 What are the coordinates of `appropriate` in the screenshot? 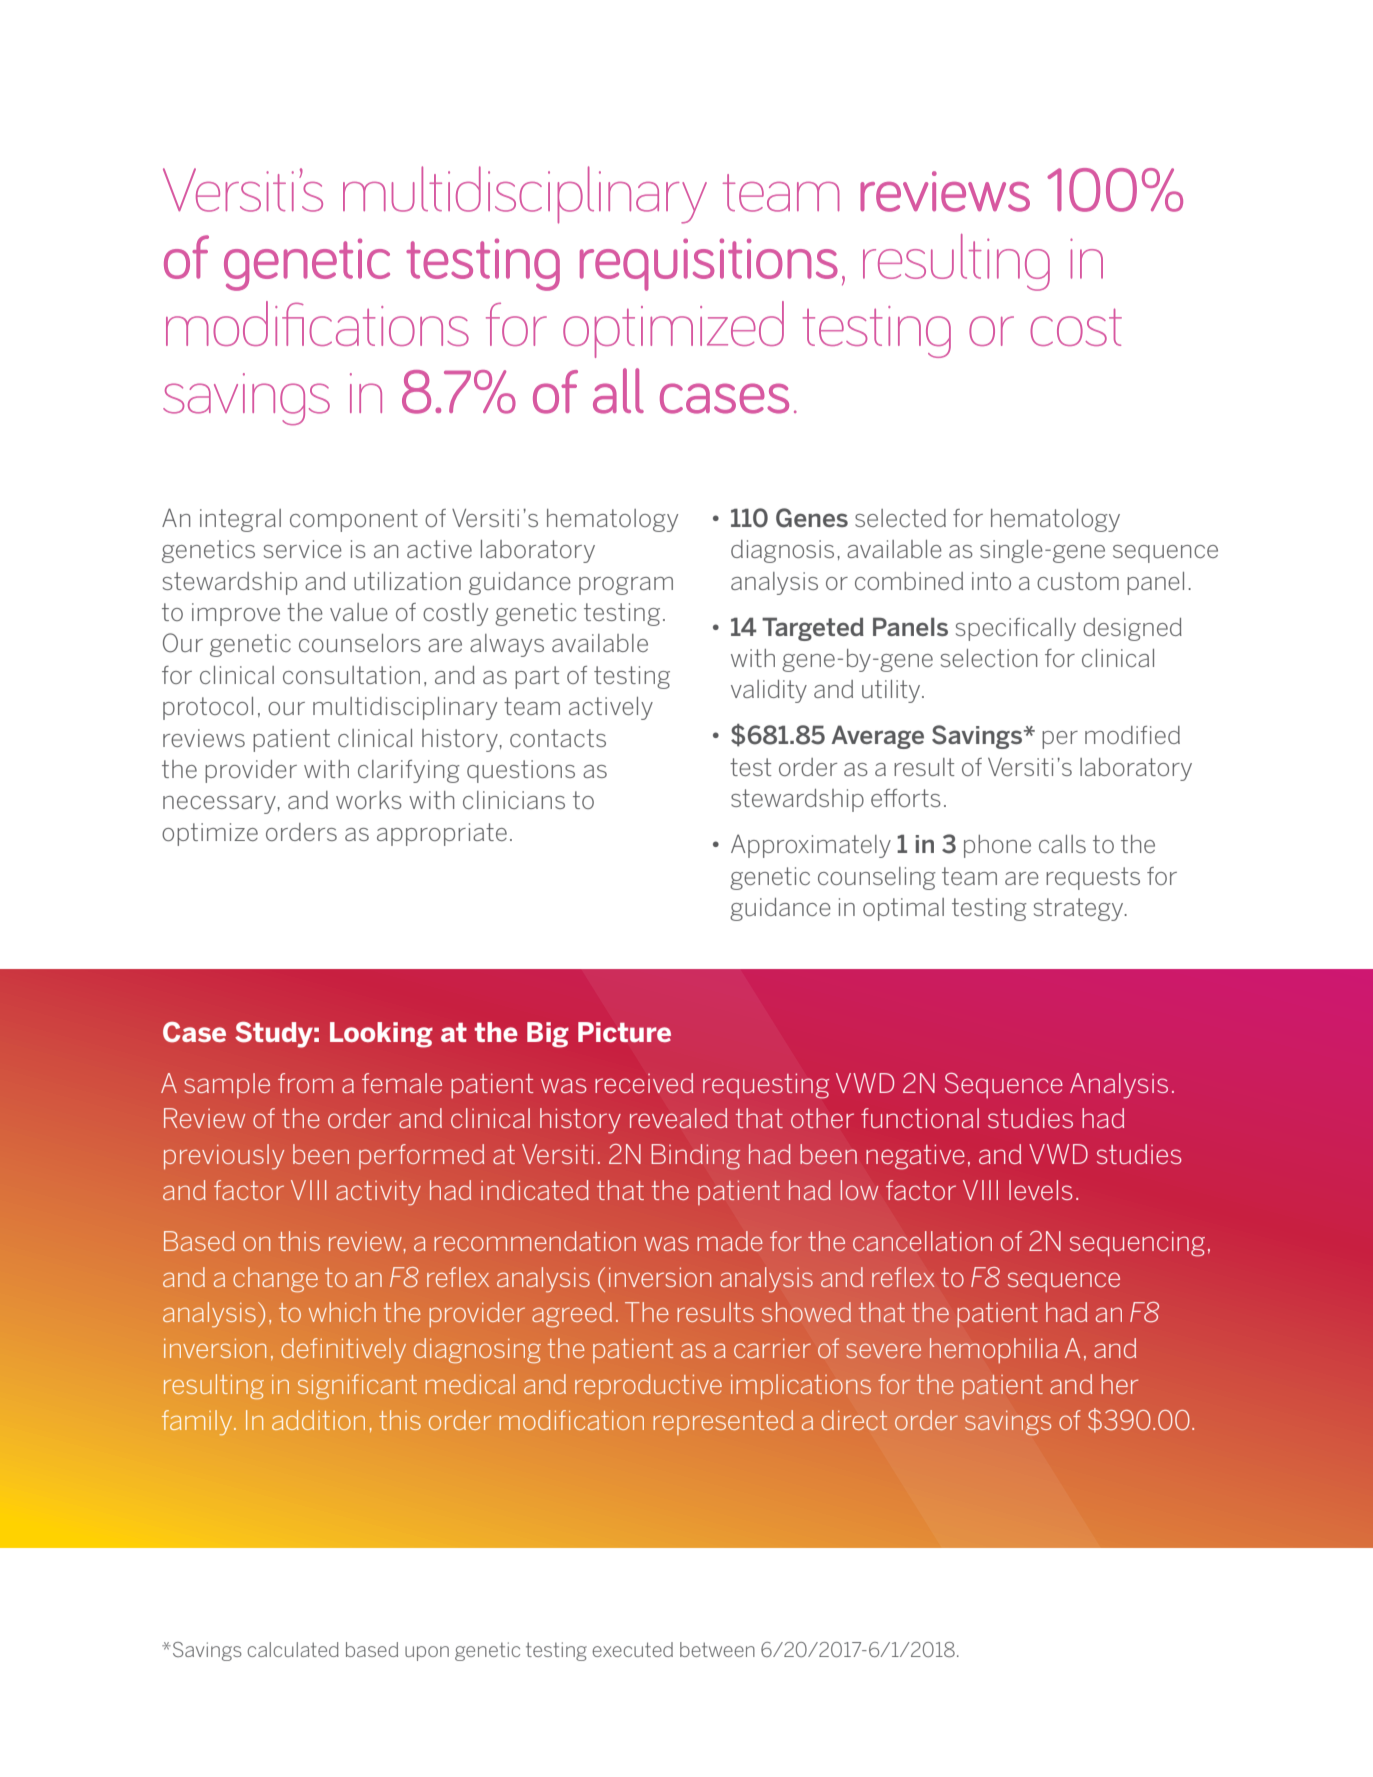 It's located at (442, 834).
